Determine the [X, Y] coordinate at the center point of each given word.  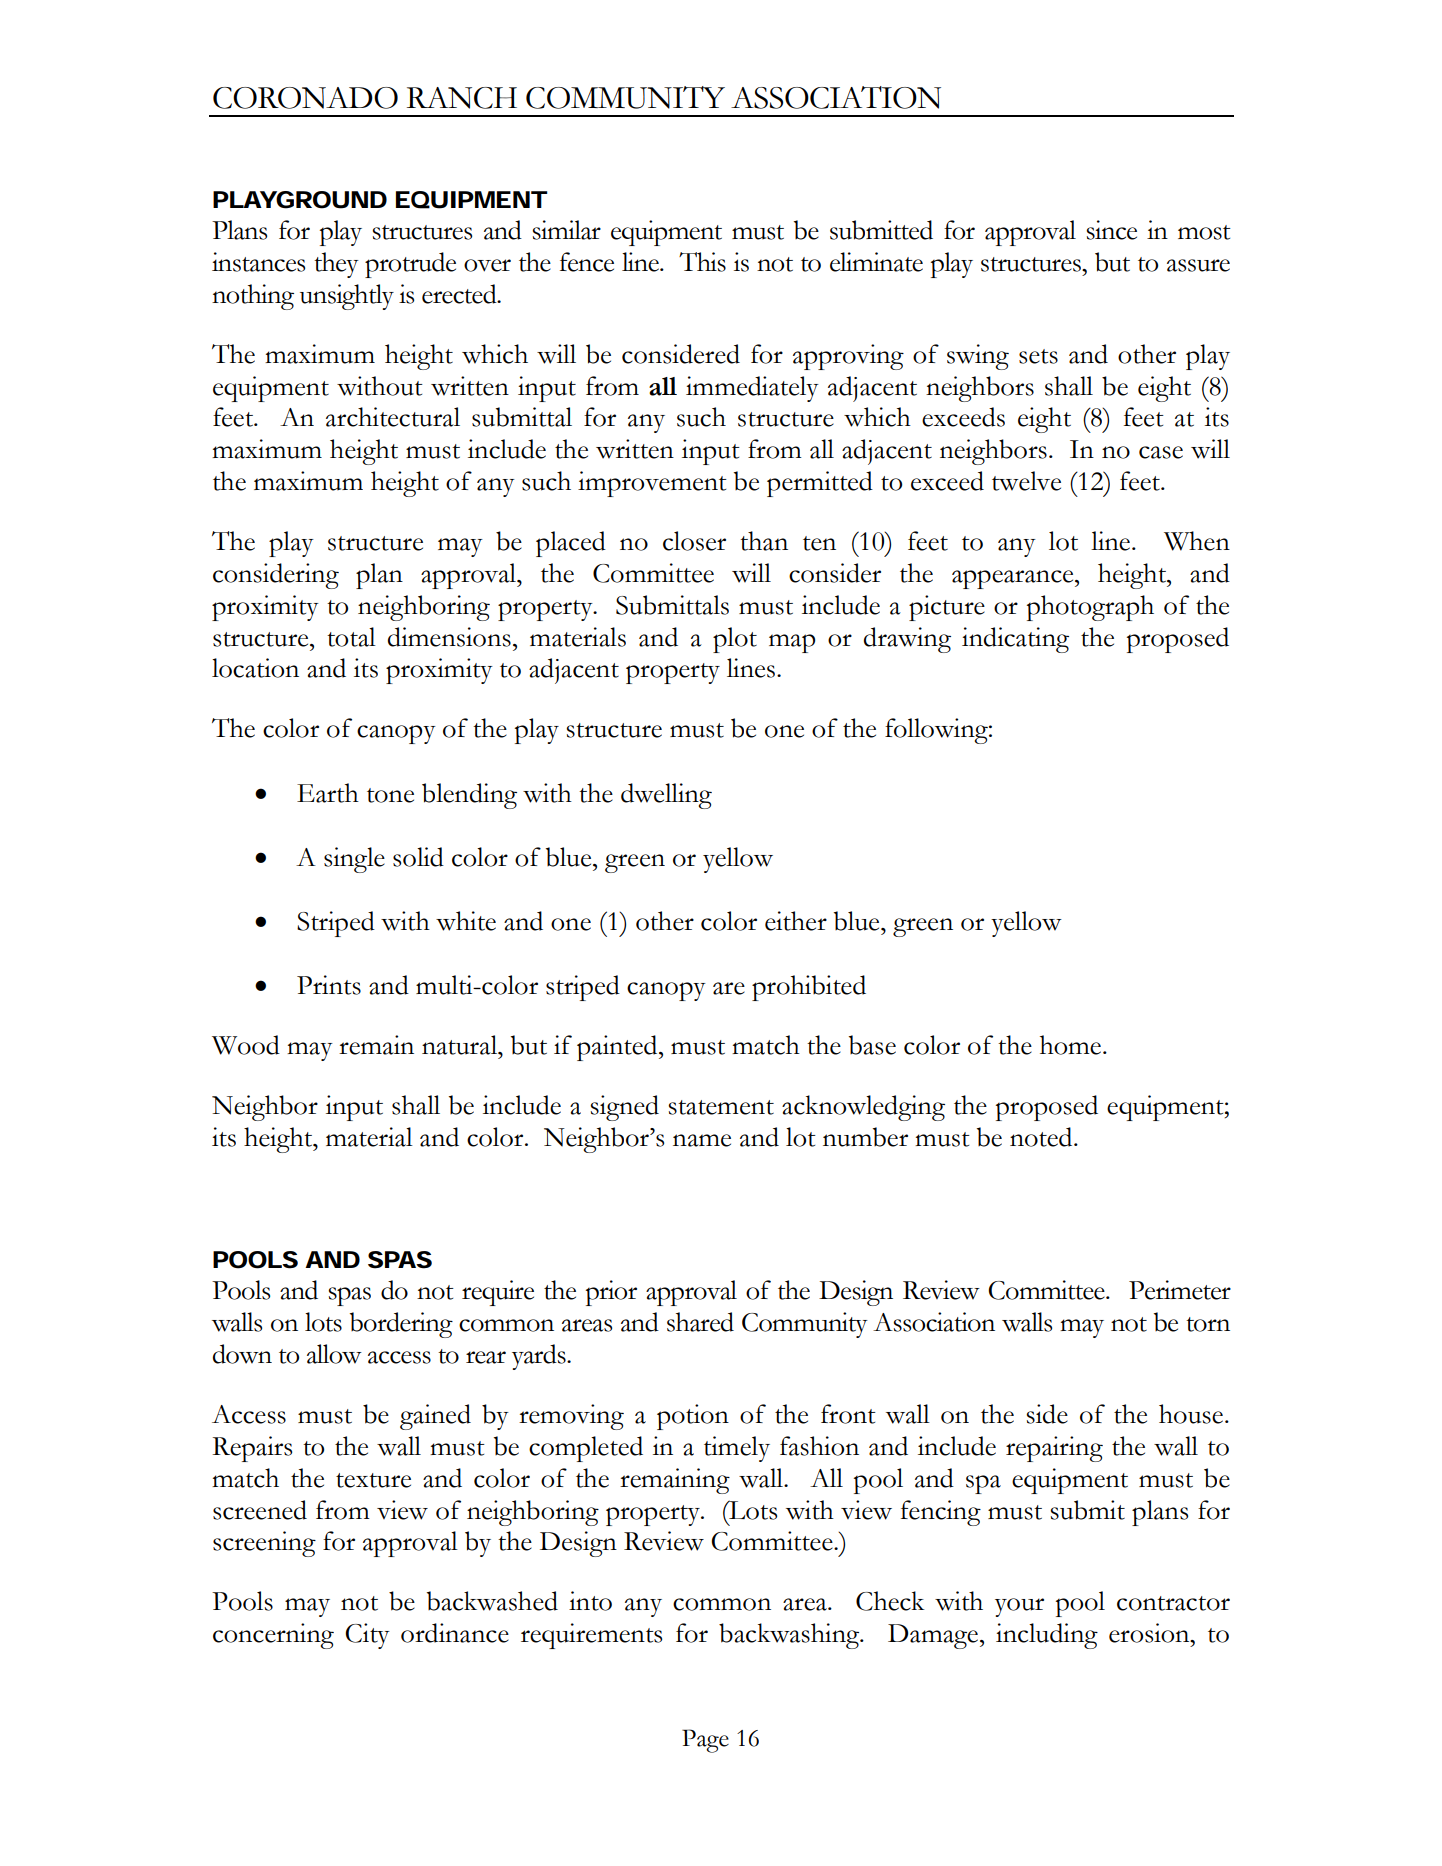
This [702, 262]
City [367, 1636]
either [796, 921]
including [1047, 1636]
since [1111, 230]
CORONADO [305, 98]
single [354, 860]
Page [705, 1741]
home [1072, 1045]
